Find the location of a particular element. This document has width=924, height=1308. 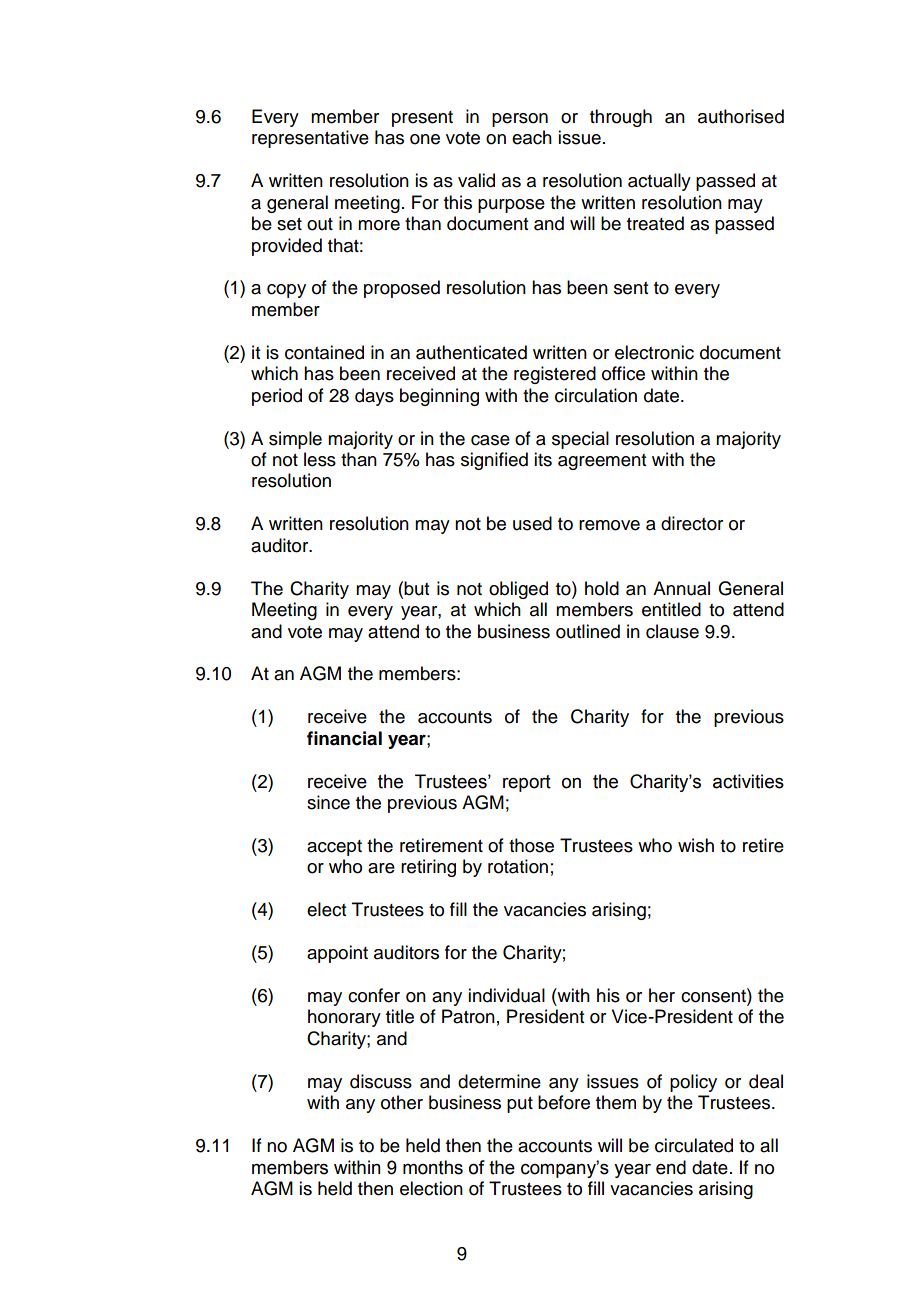

wish is located at coordinates (696, 845).
